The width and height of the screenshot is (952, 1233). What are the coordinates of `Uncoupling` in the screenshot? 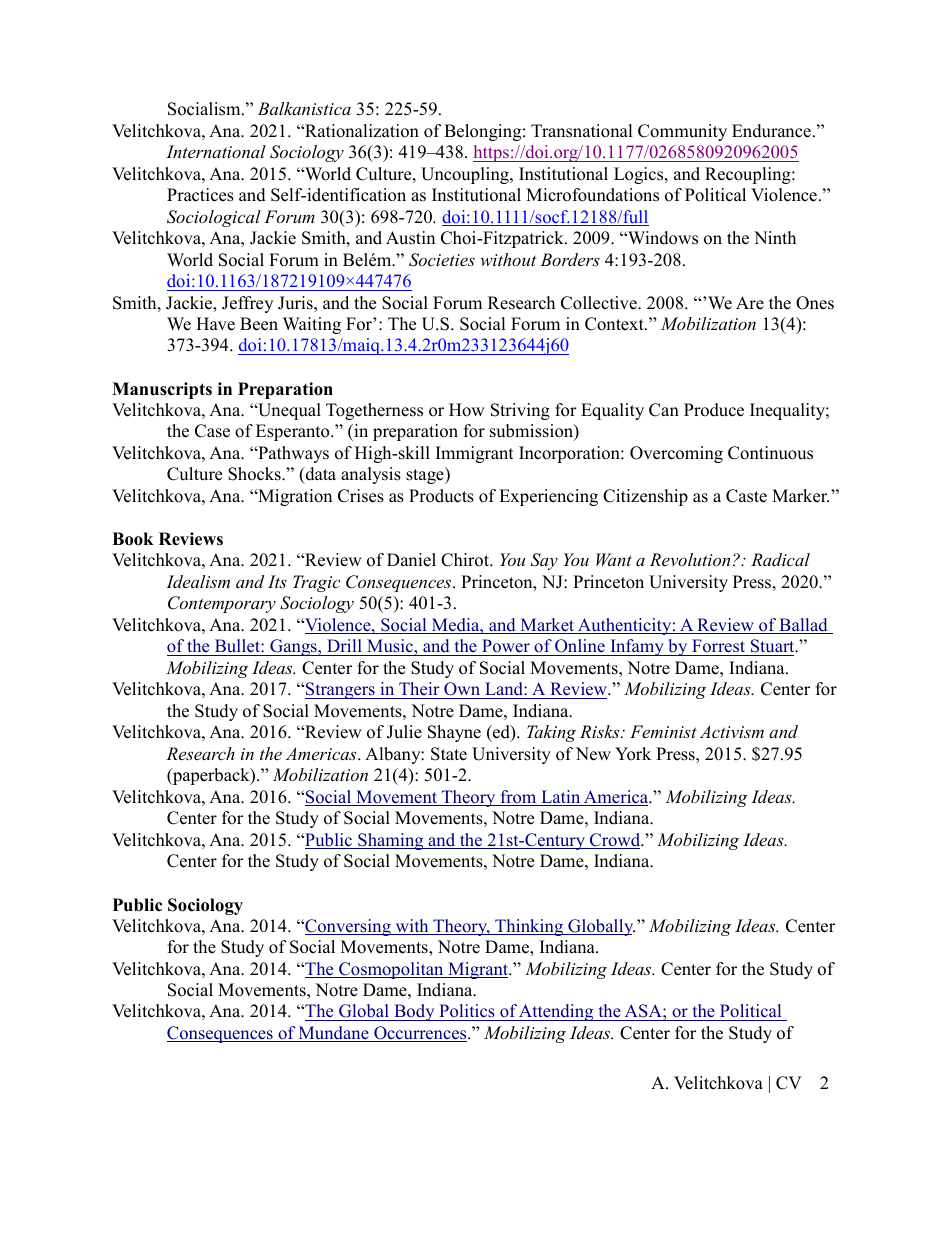 It's located at (466, 175).
